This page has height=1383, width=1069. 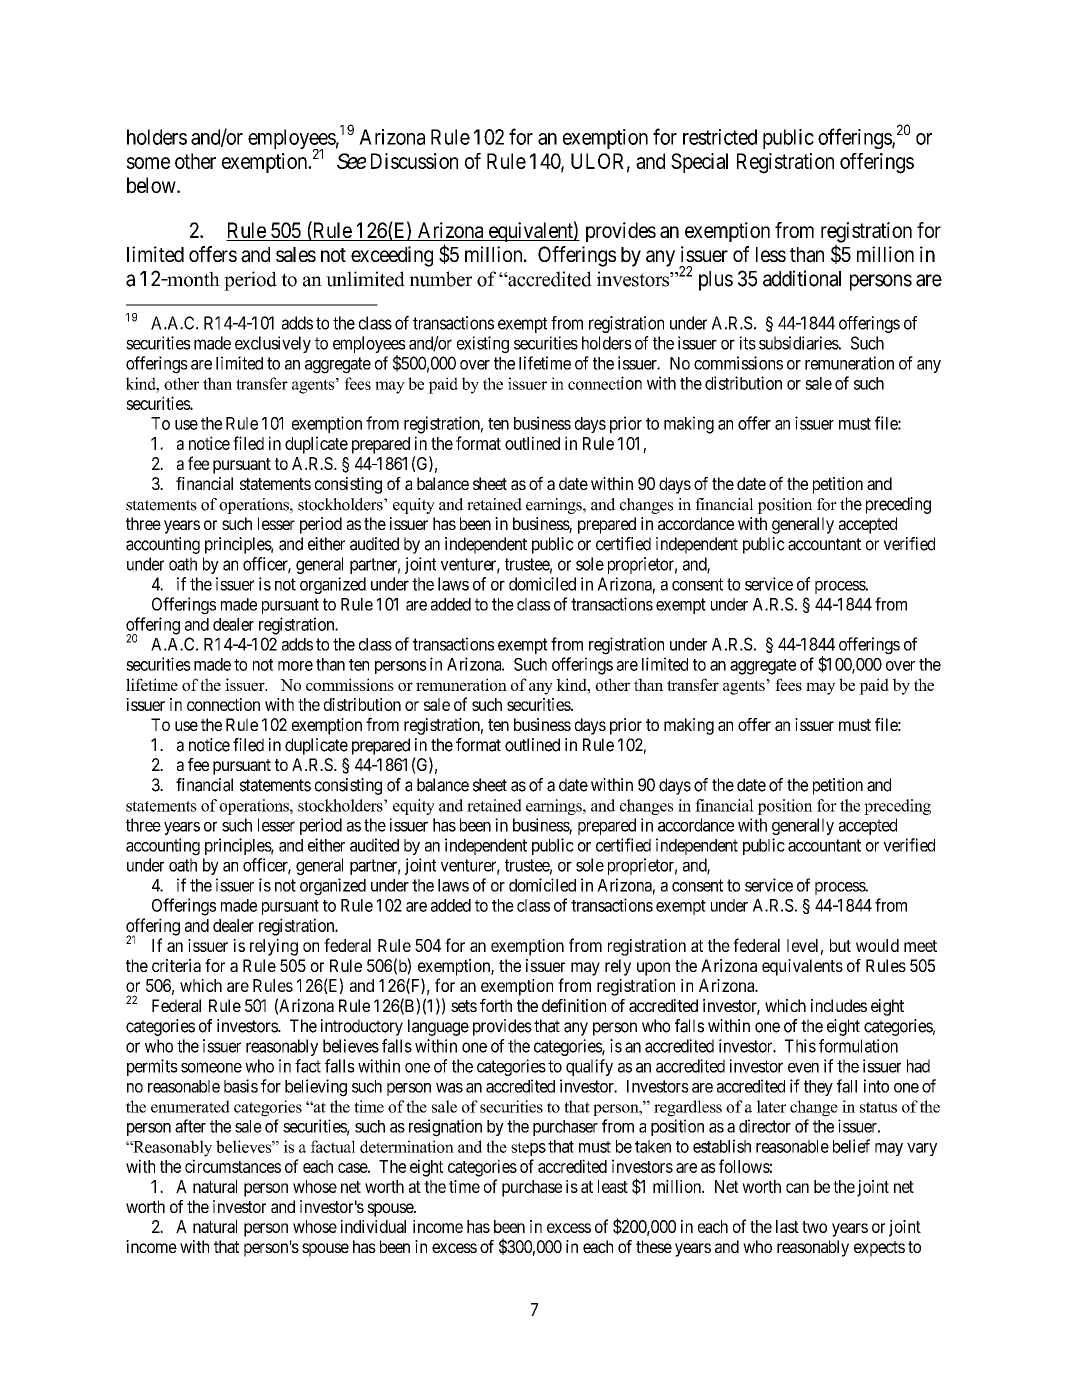 What do you see at coordinates (176, 965) in the page?
I see `criteria` at bounding box center [176, 965].
